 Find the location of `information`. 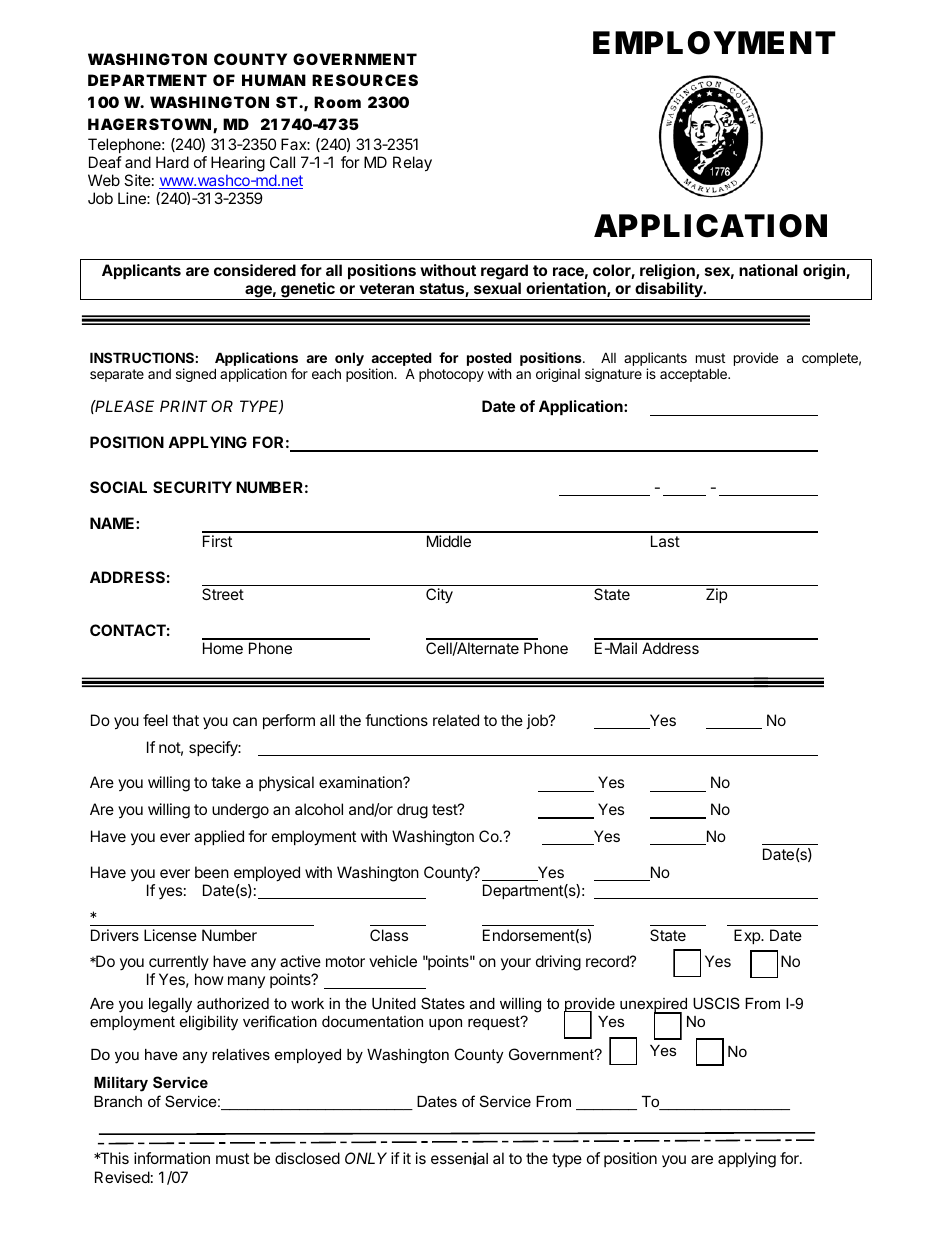

information is located at coordinates (172, 1158).
